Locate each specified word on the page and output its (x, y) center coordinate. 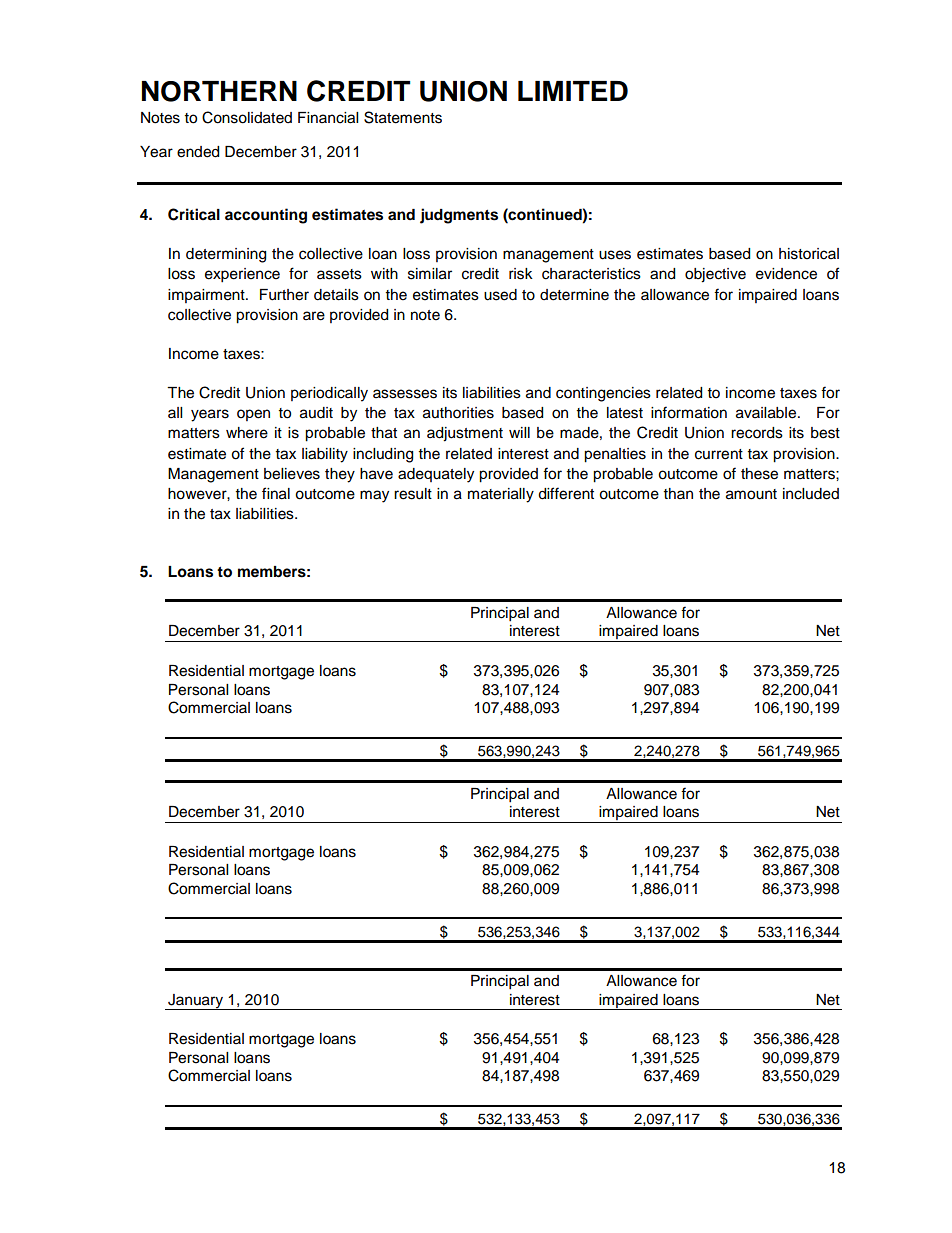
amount (751, 494)
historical (809, 254)
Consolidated (247, 117)
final (276, 493)
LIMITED (573, 91)
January (196, 1002)
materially (501, 495)
